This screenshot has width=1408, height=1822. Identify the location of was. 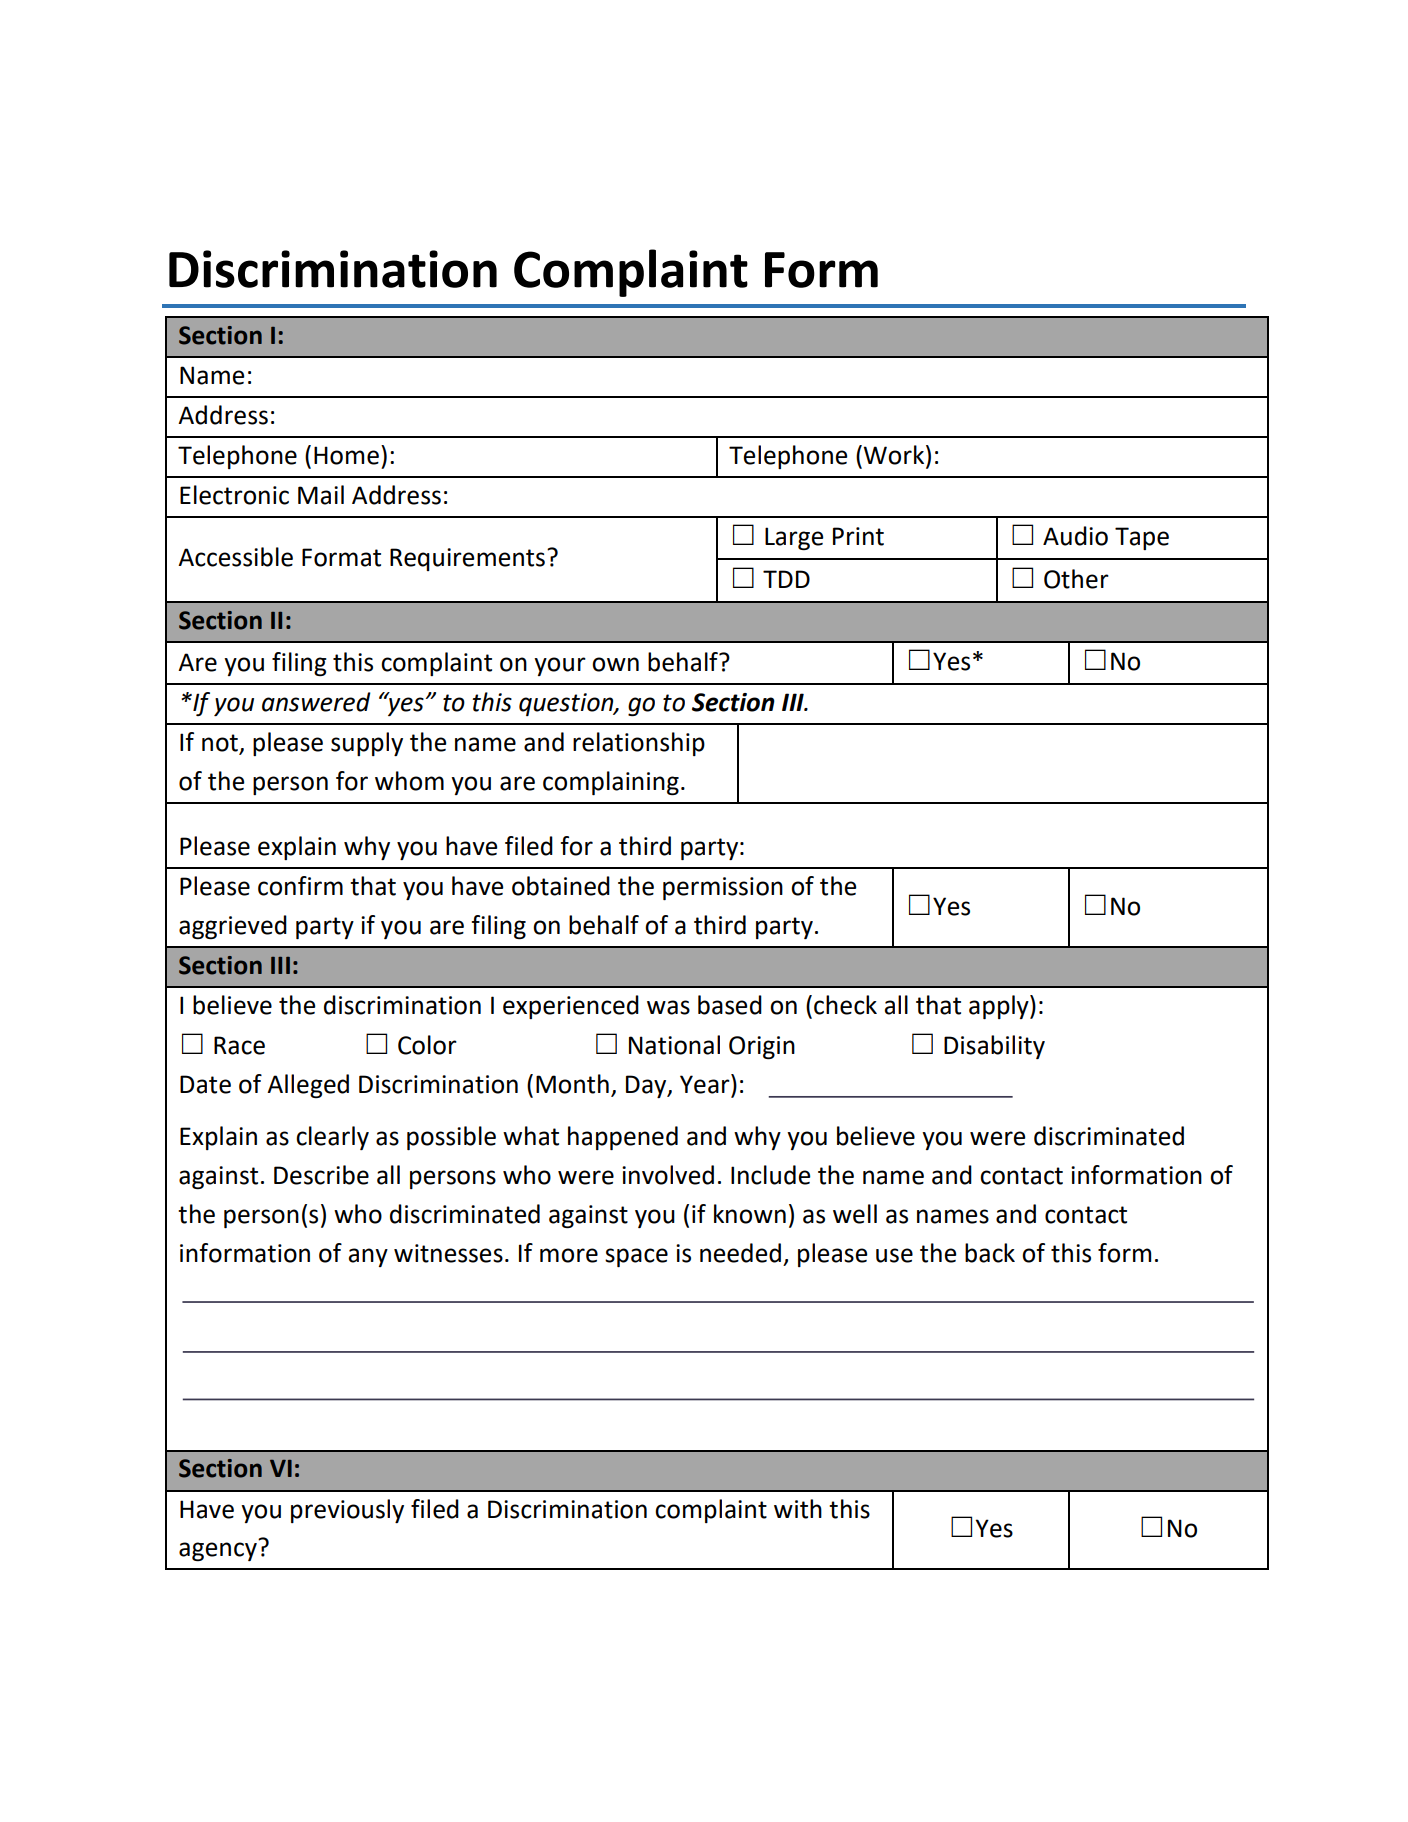
(668, 1007).
